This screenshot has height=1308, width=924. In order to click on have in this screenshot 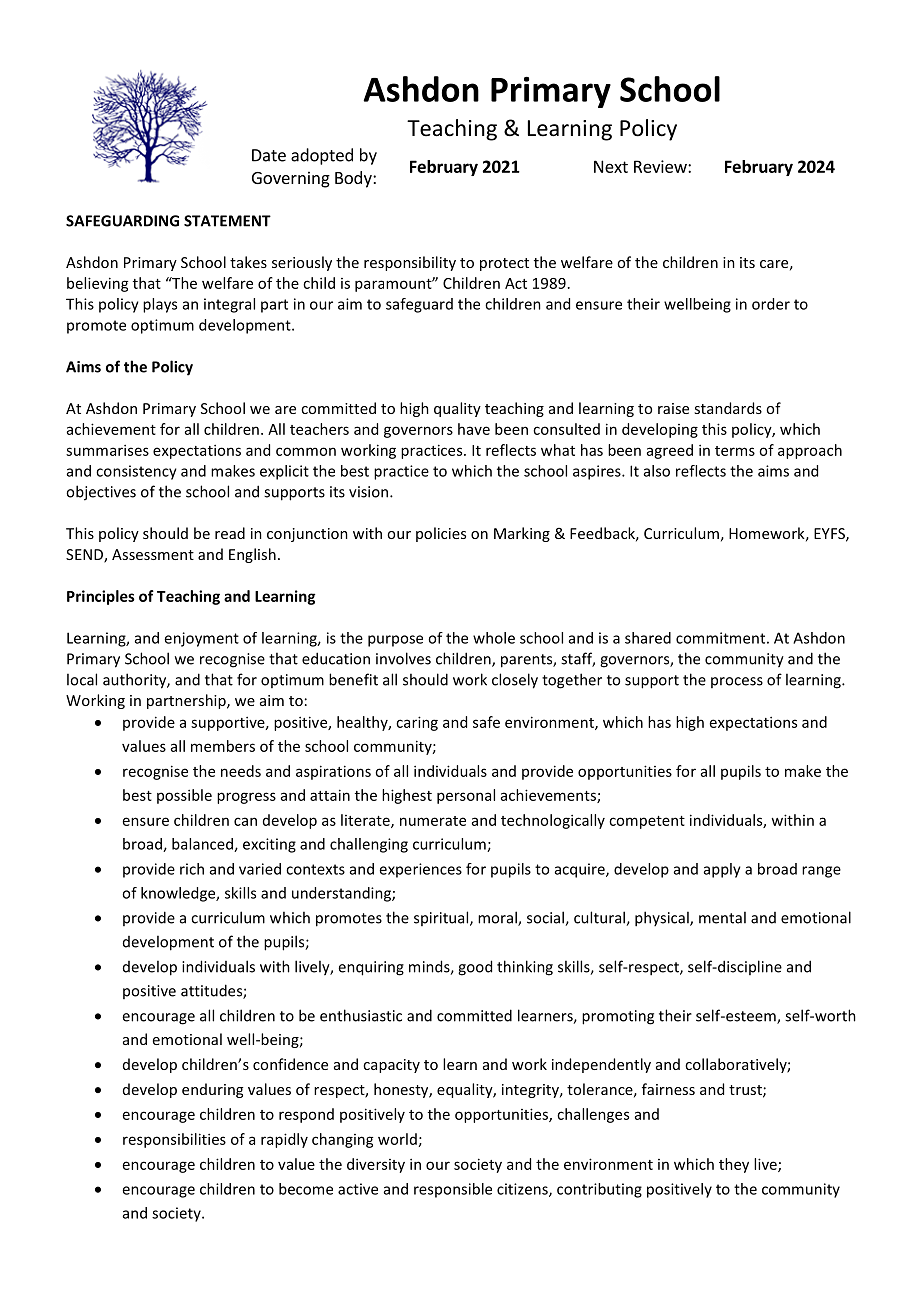, I will do `click(474, 429)`.
